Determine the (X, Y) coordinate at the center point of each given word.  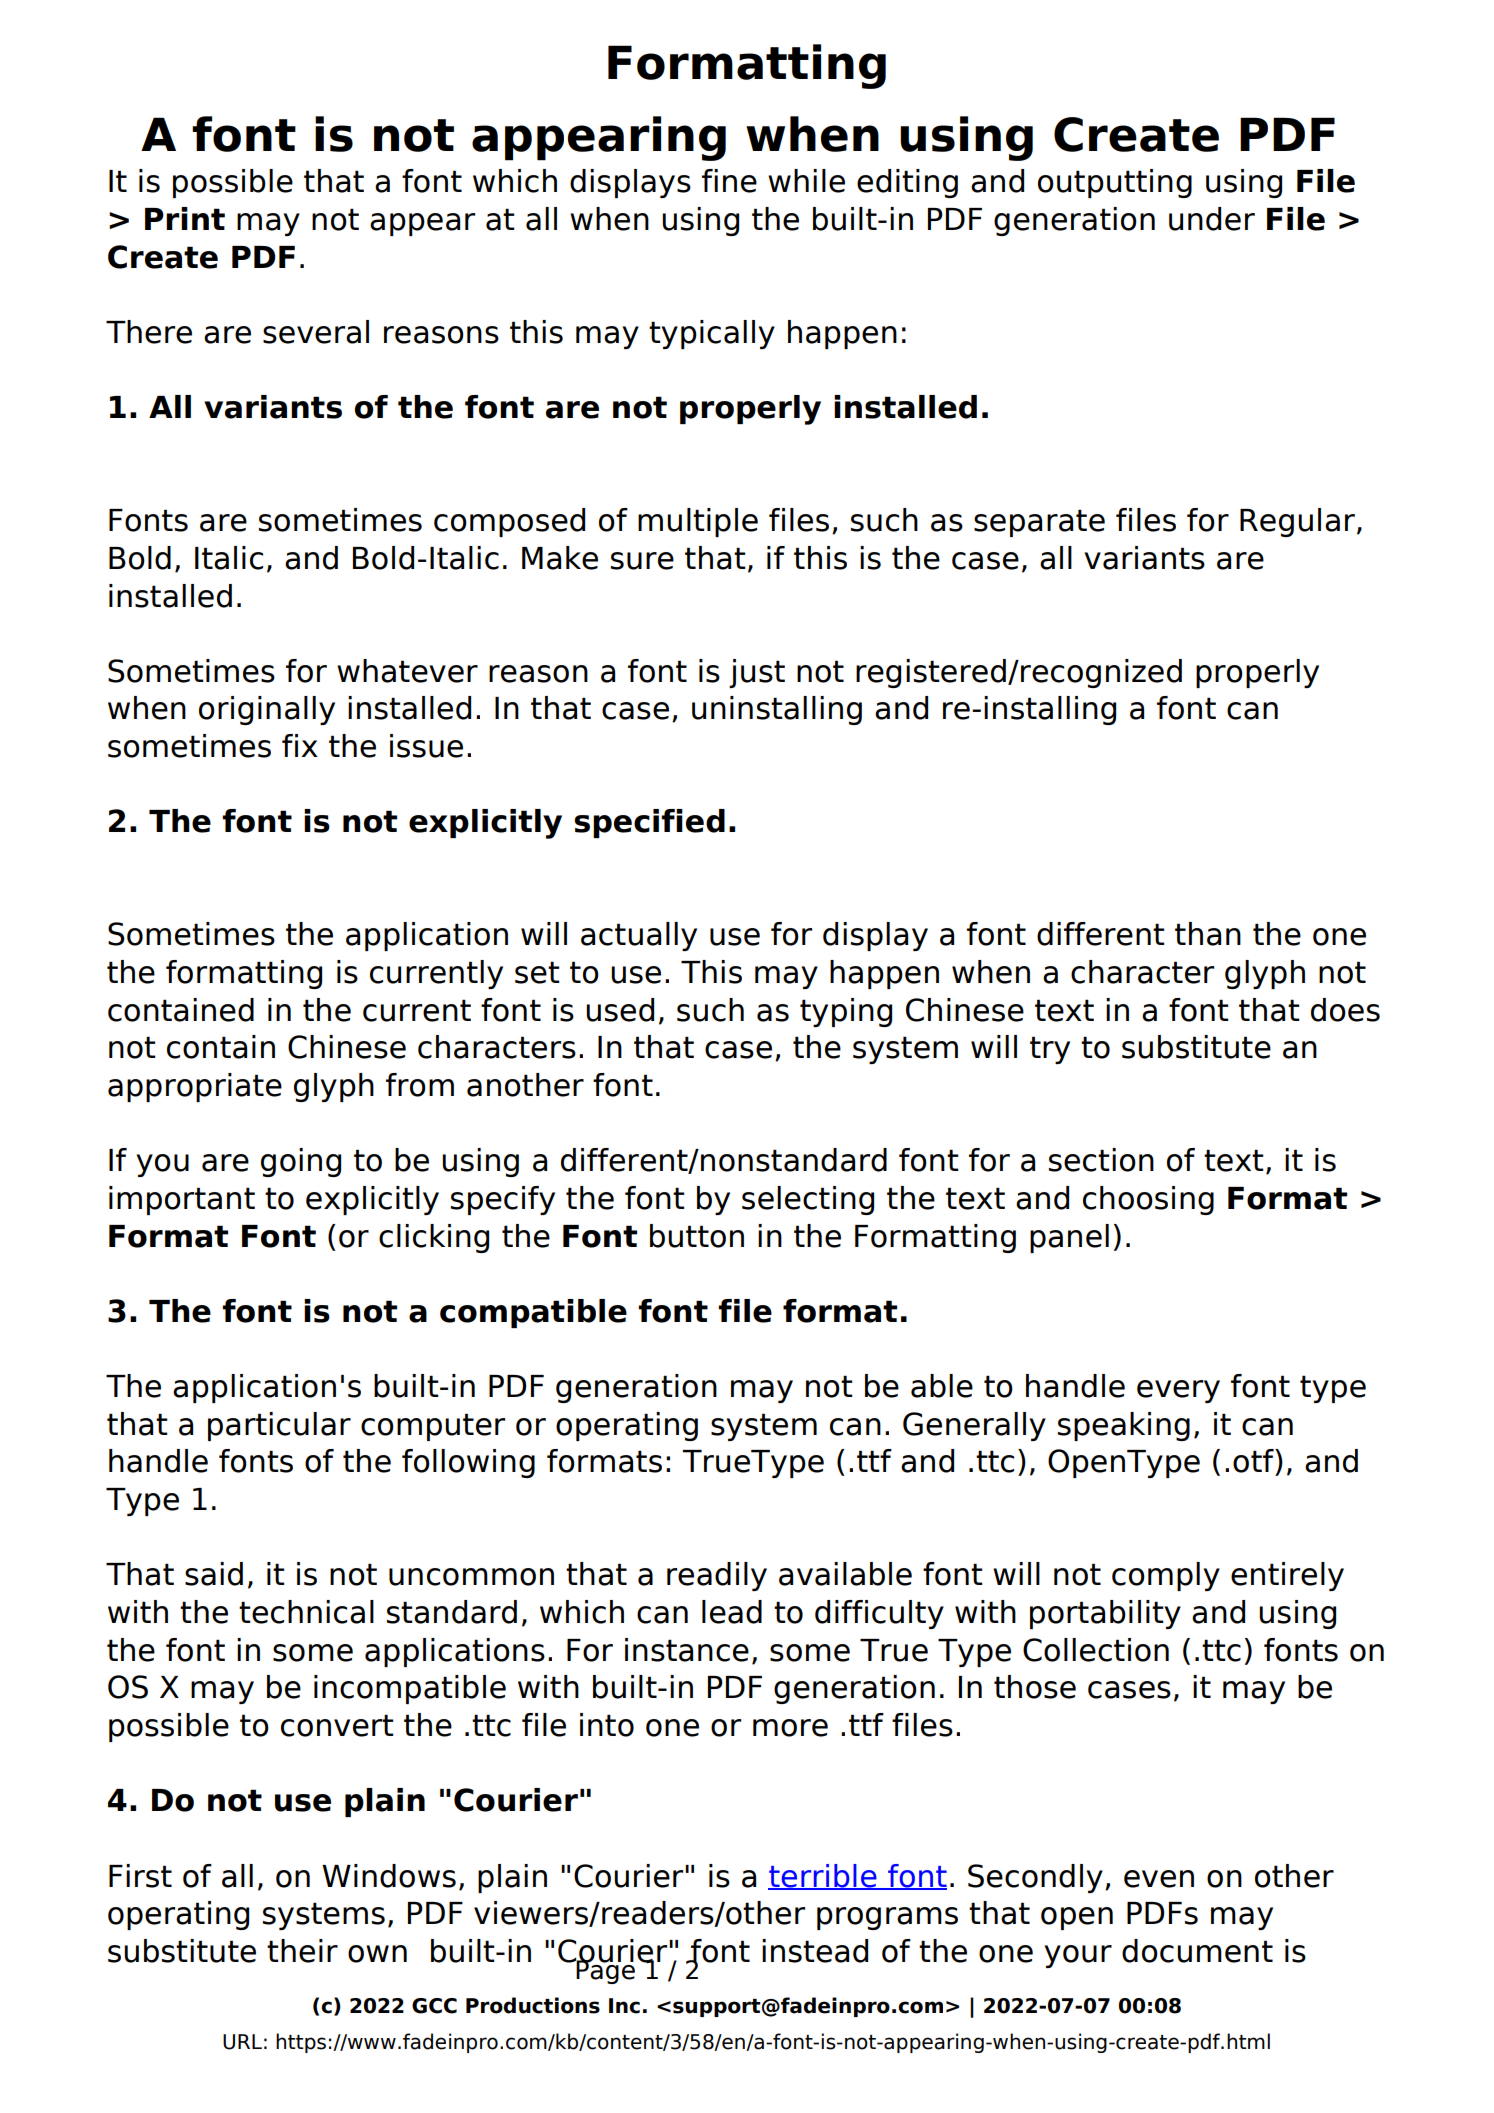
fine (729, 181)
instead (815, 1951)
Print (185, 218)
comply (1166, 1576)
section (1101, 1160)
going (301, 1162)
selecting (808, 1200)
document (1197, 1951)
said (214, 1574)
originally (267, 710)
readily (717, 1576)
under (1212, 219)
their (302, 1951)
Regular (1297, 522)
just (757, 673)
